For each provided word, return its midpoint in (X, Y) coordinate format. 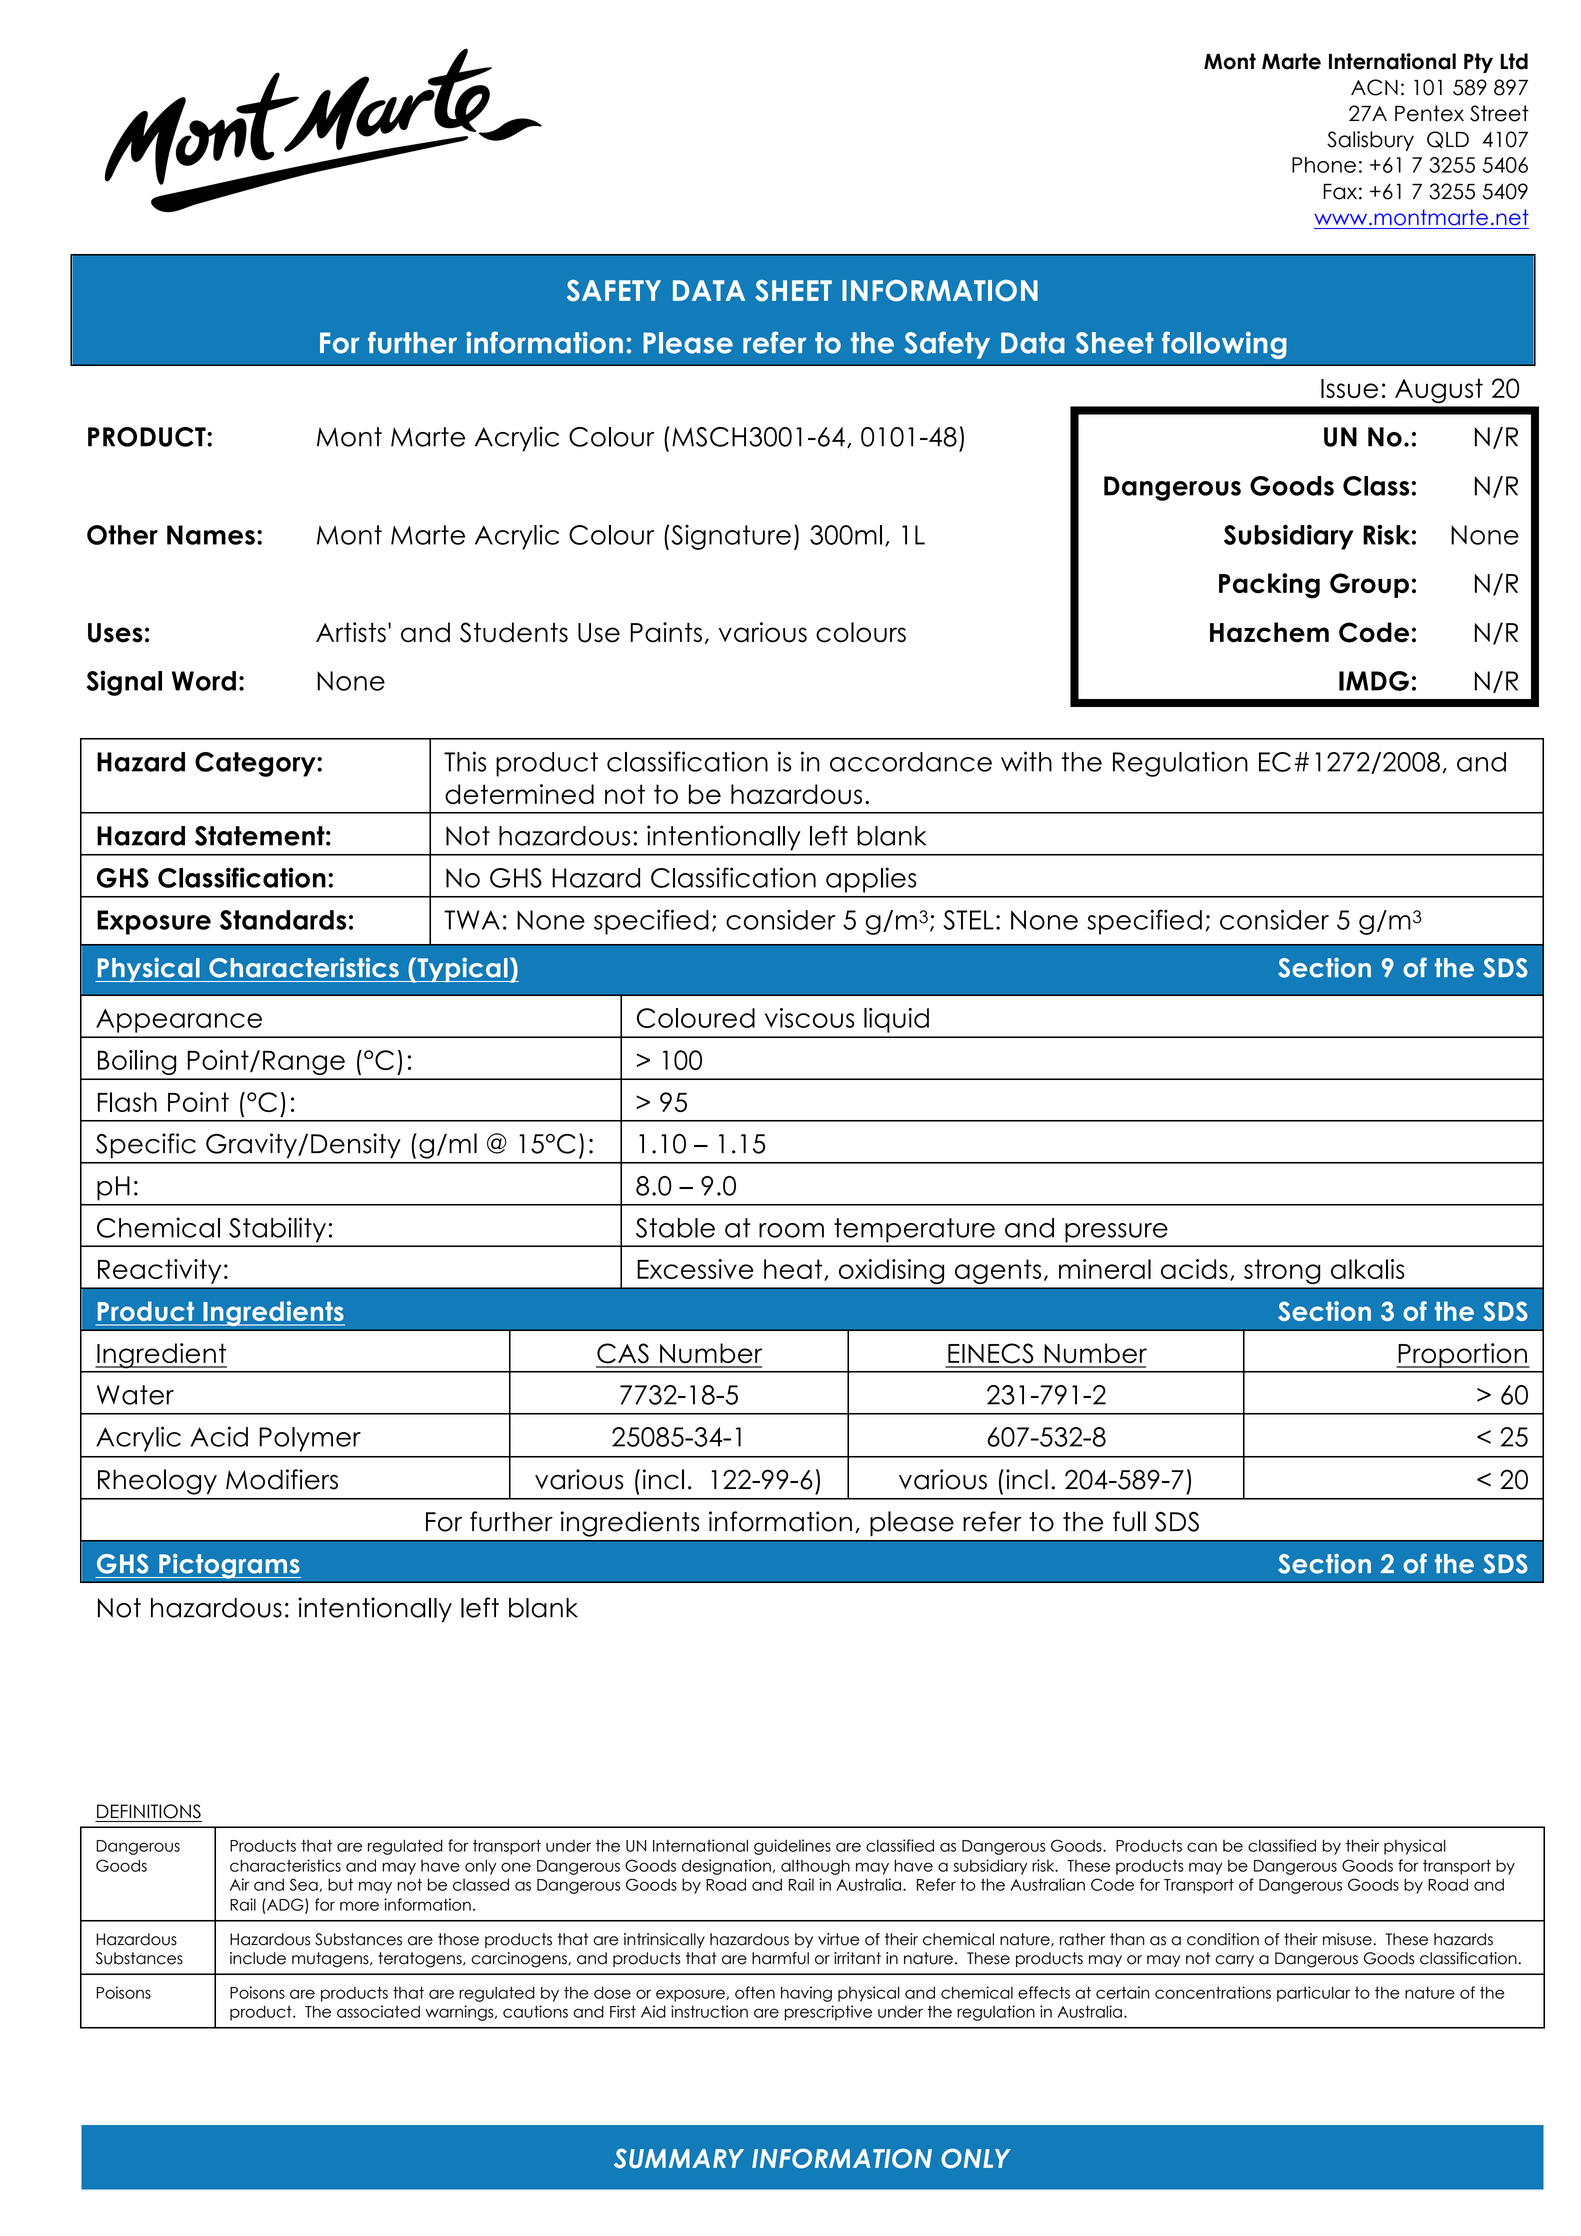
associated (378, 2011)
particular (1313, 1994)
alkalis (1367, 1269)
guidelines (792, 1847)
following (1224, 345)
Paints (666, 632)
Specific (146, 1146)
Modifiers (282, 1479)
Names (211, 535)
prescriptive (828, 2013)
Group (1369, 585)
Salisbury (1370, 141)
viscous (809, 1018)
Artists (351, 632)
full (1129, 1521)
